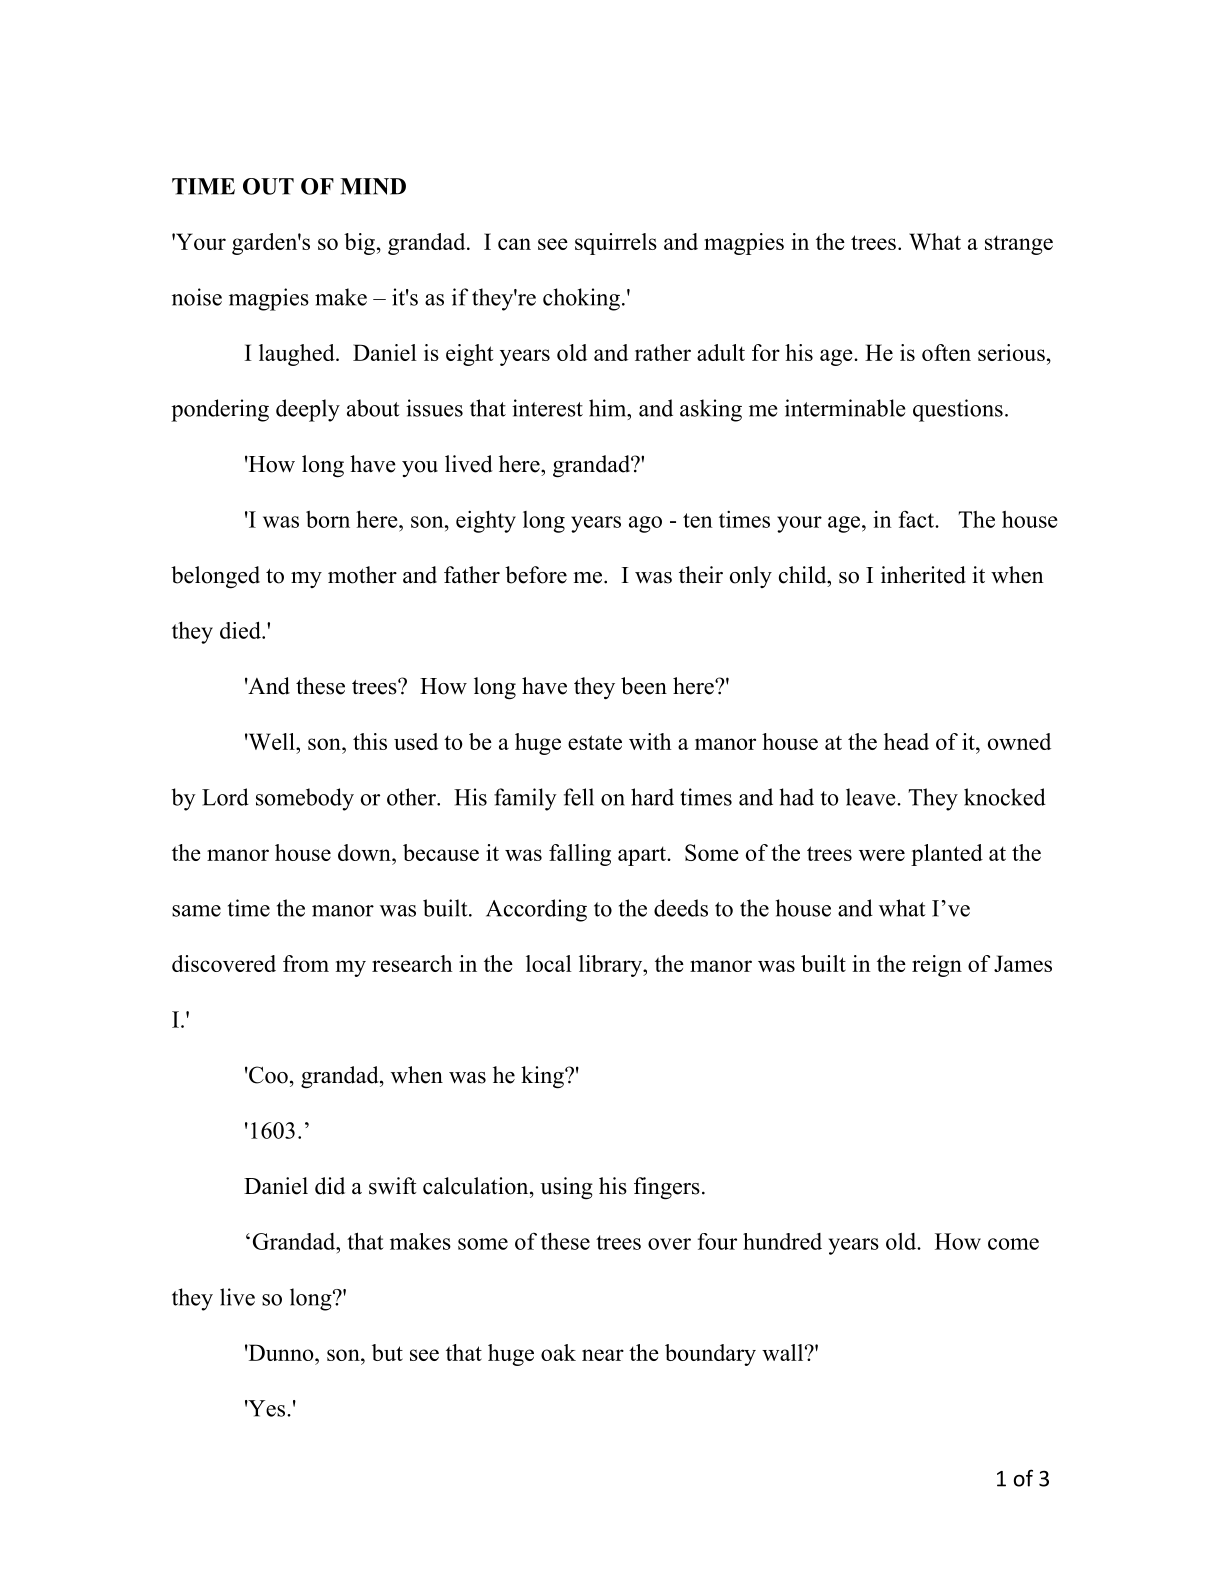 The height and width of the document is (1594, 1232). What do you see at coordinates (595, 742) in the document?
I see `estate` at bounding box center [595, 742].
